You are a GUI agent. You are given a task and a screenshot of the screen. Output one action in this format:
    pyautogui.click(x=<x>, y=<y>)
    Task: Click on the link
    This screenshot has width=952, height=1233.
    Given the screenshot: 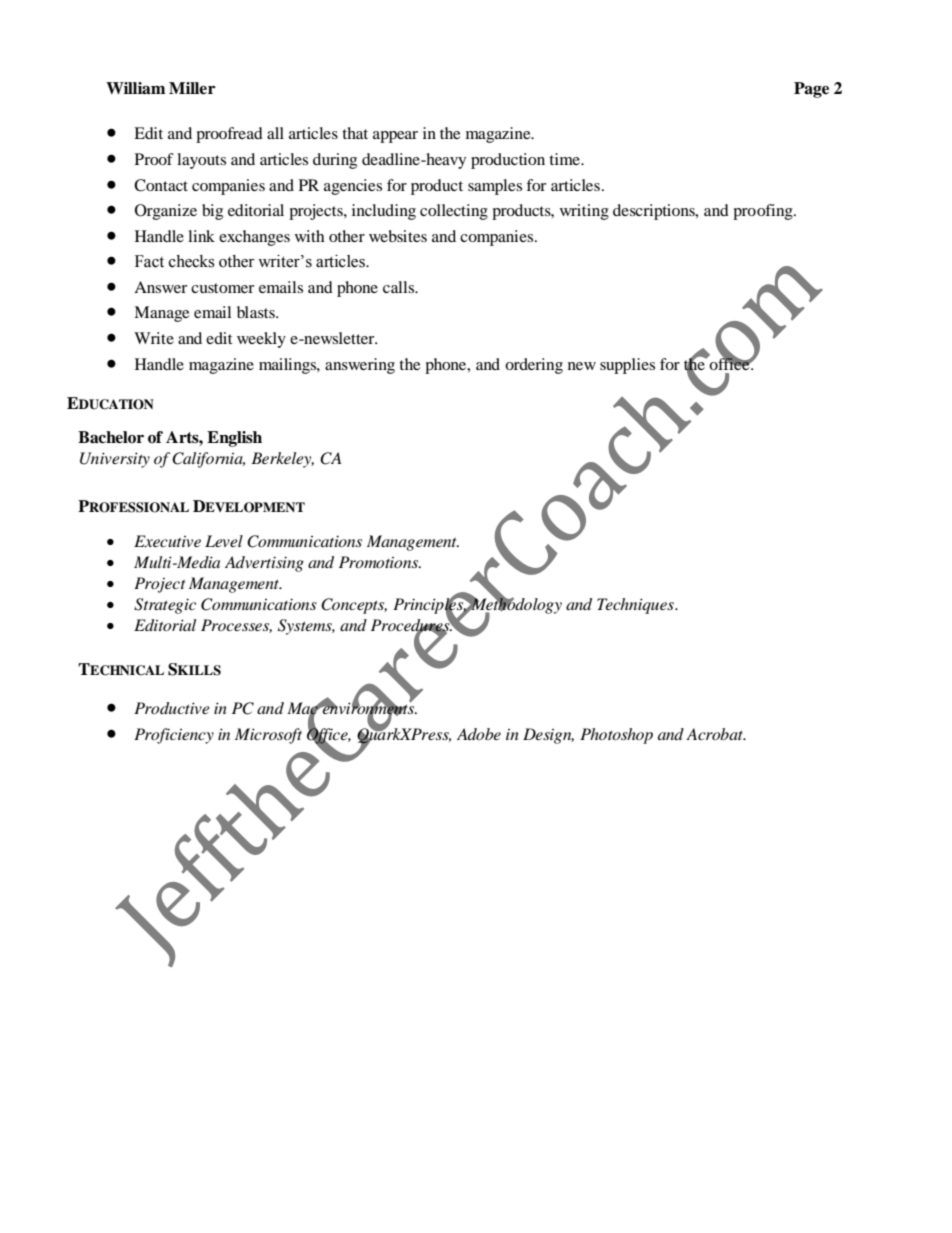 What is the action you would take?
    pyautogui.click(x=201, y=236)
